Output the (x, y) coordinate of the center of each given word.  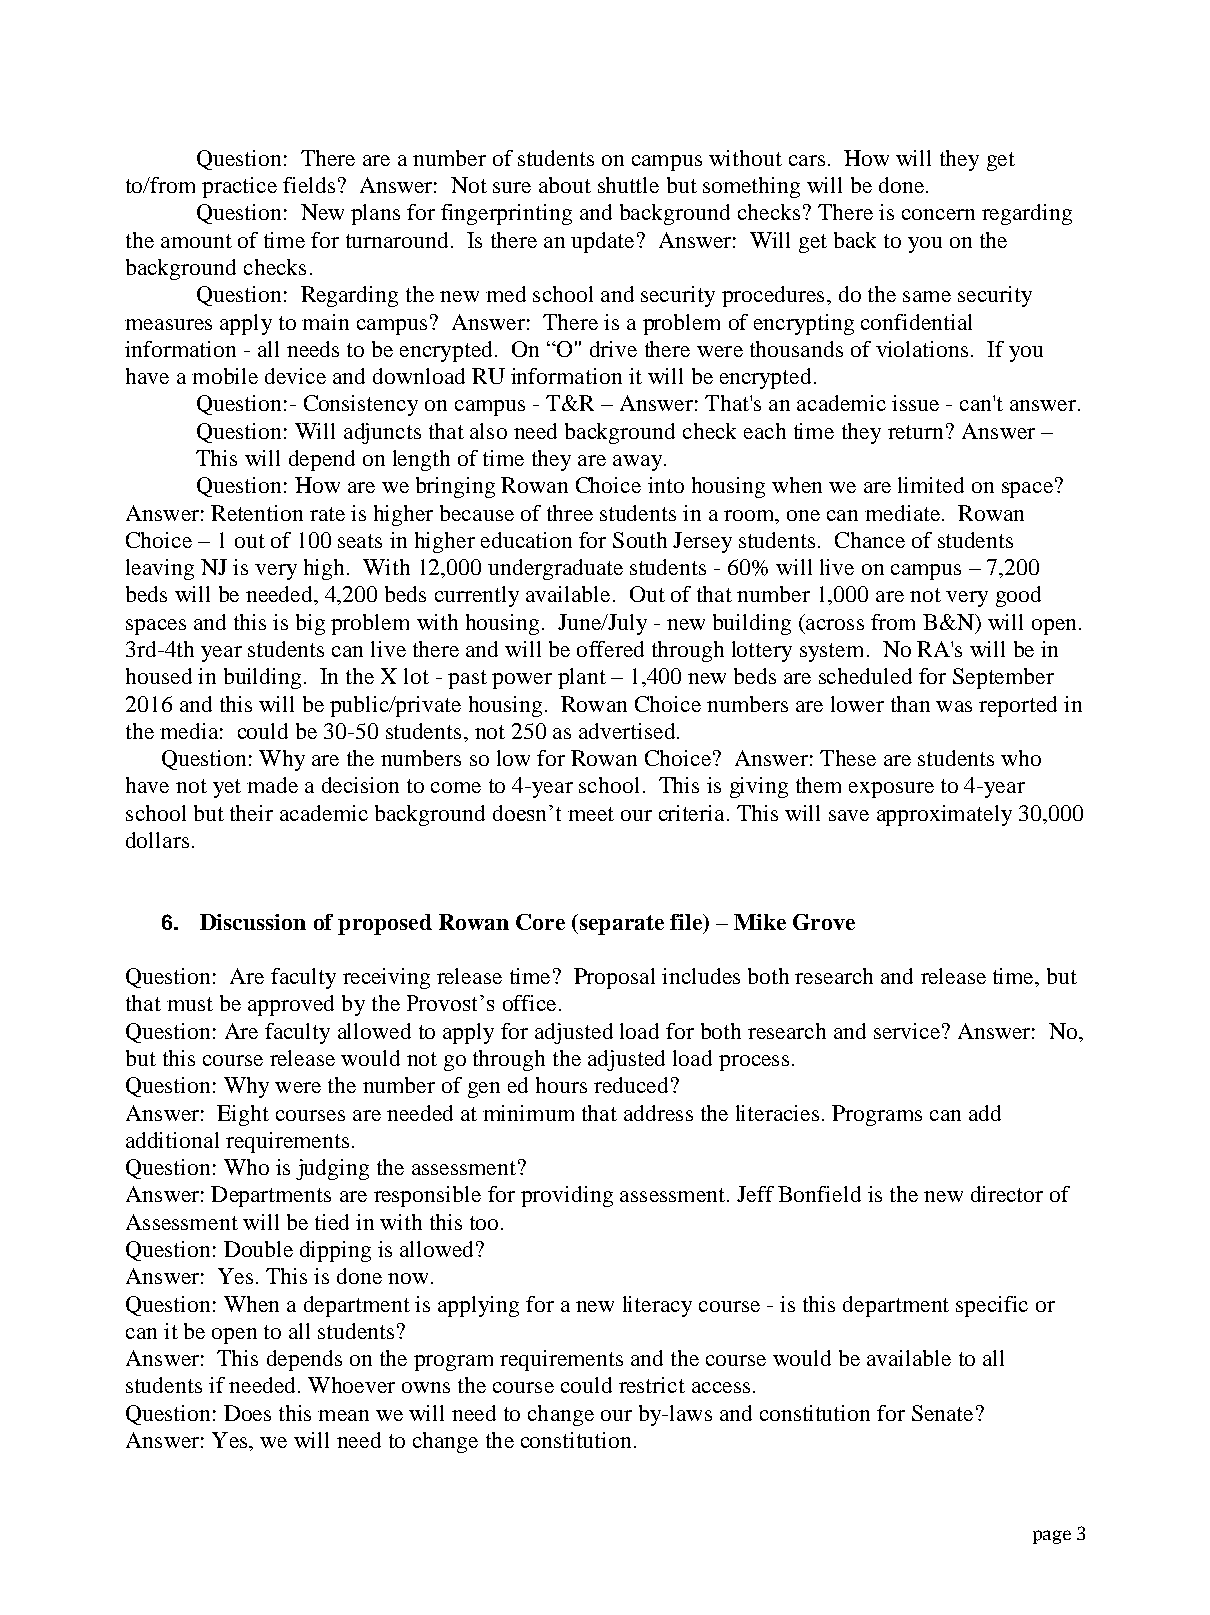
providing (567, 1196)
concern (938, 214)
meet (591, 814)
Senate (942, 1413)
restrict (652, 1385)
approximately (944, 815)
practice (239, 187)
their (251, 813)
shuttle (628, 185)
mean (343, 1415)
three (570, 513)
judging (332, 1169)
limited (931, 485)
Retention (257, 513)
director (1007, 1194)
